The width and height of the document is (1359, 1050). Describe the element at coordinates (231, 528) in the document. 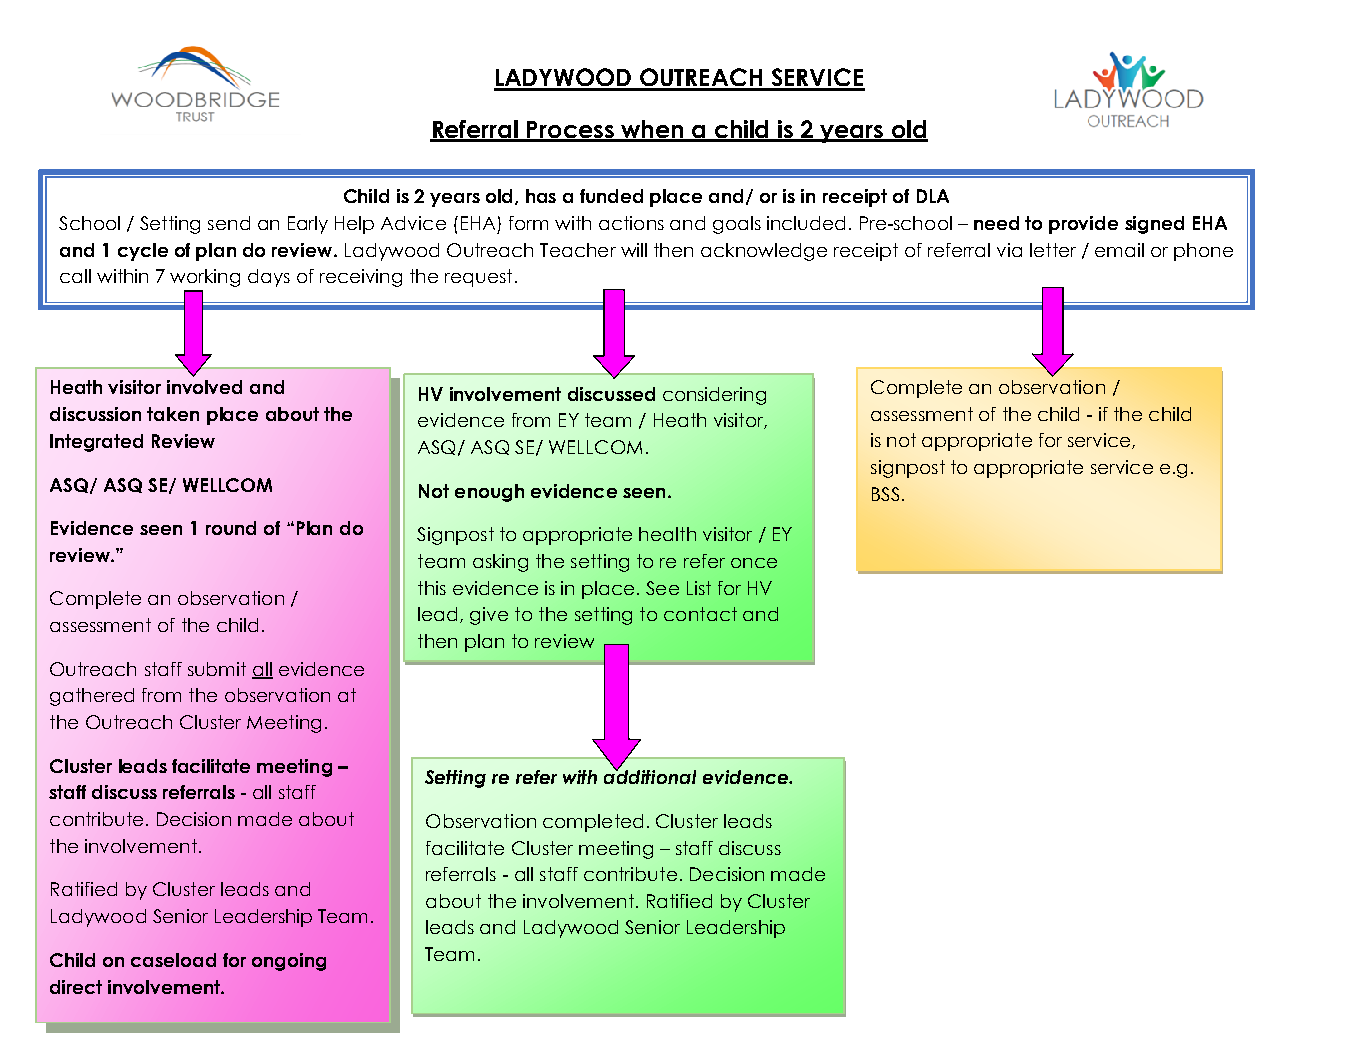

I see `round` at that location.
